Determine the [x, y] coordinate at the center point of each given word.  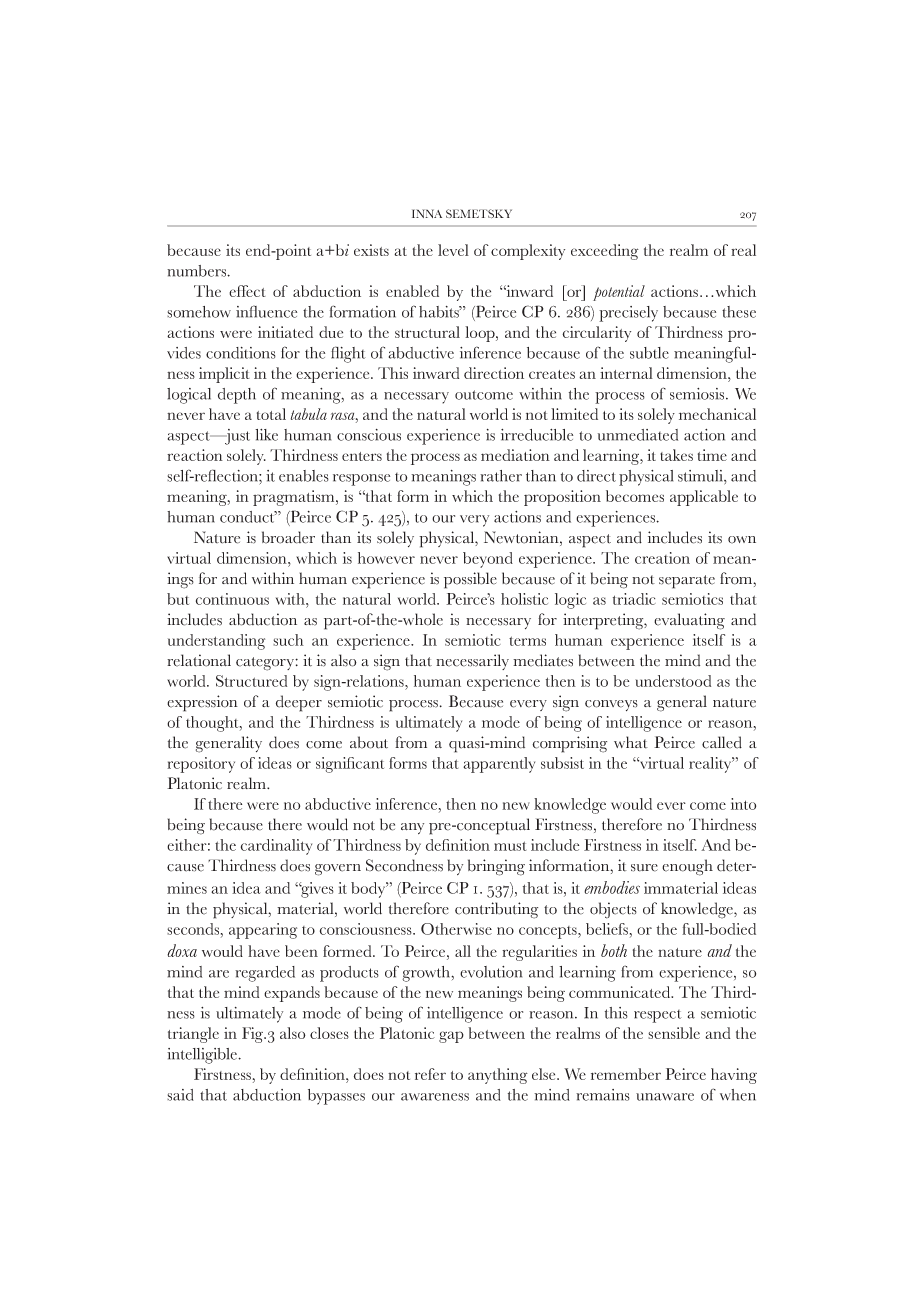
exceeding [605, 252]
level [453, 250]
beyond [488, 560]
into [743, 804]
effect [247, 291]
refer [430, 1074]
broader [288, 537]
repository [201, 765]
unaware [665, 1097]
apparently [499, 765]
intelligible [203, 1056]
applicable [704, 498]
